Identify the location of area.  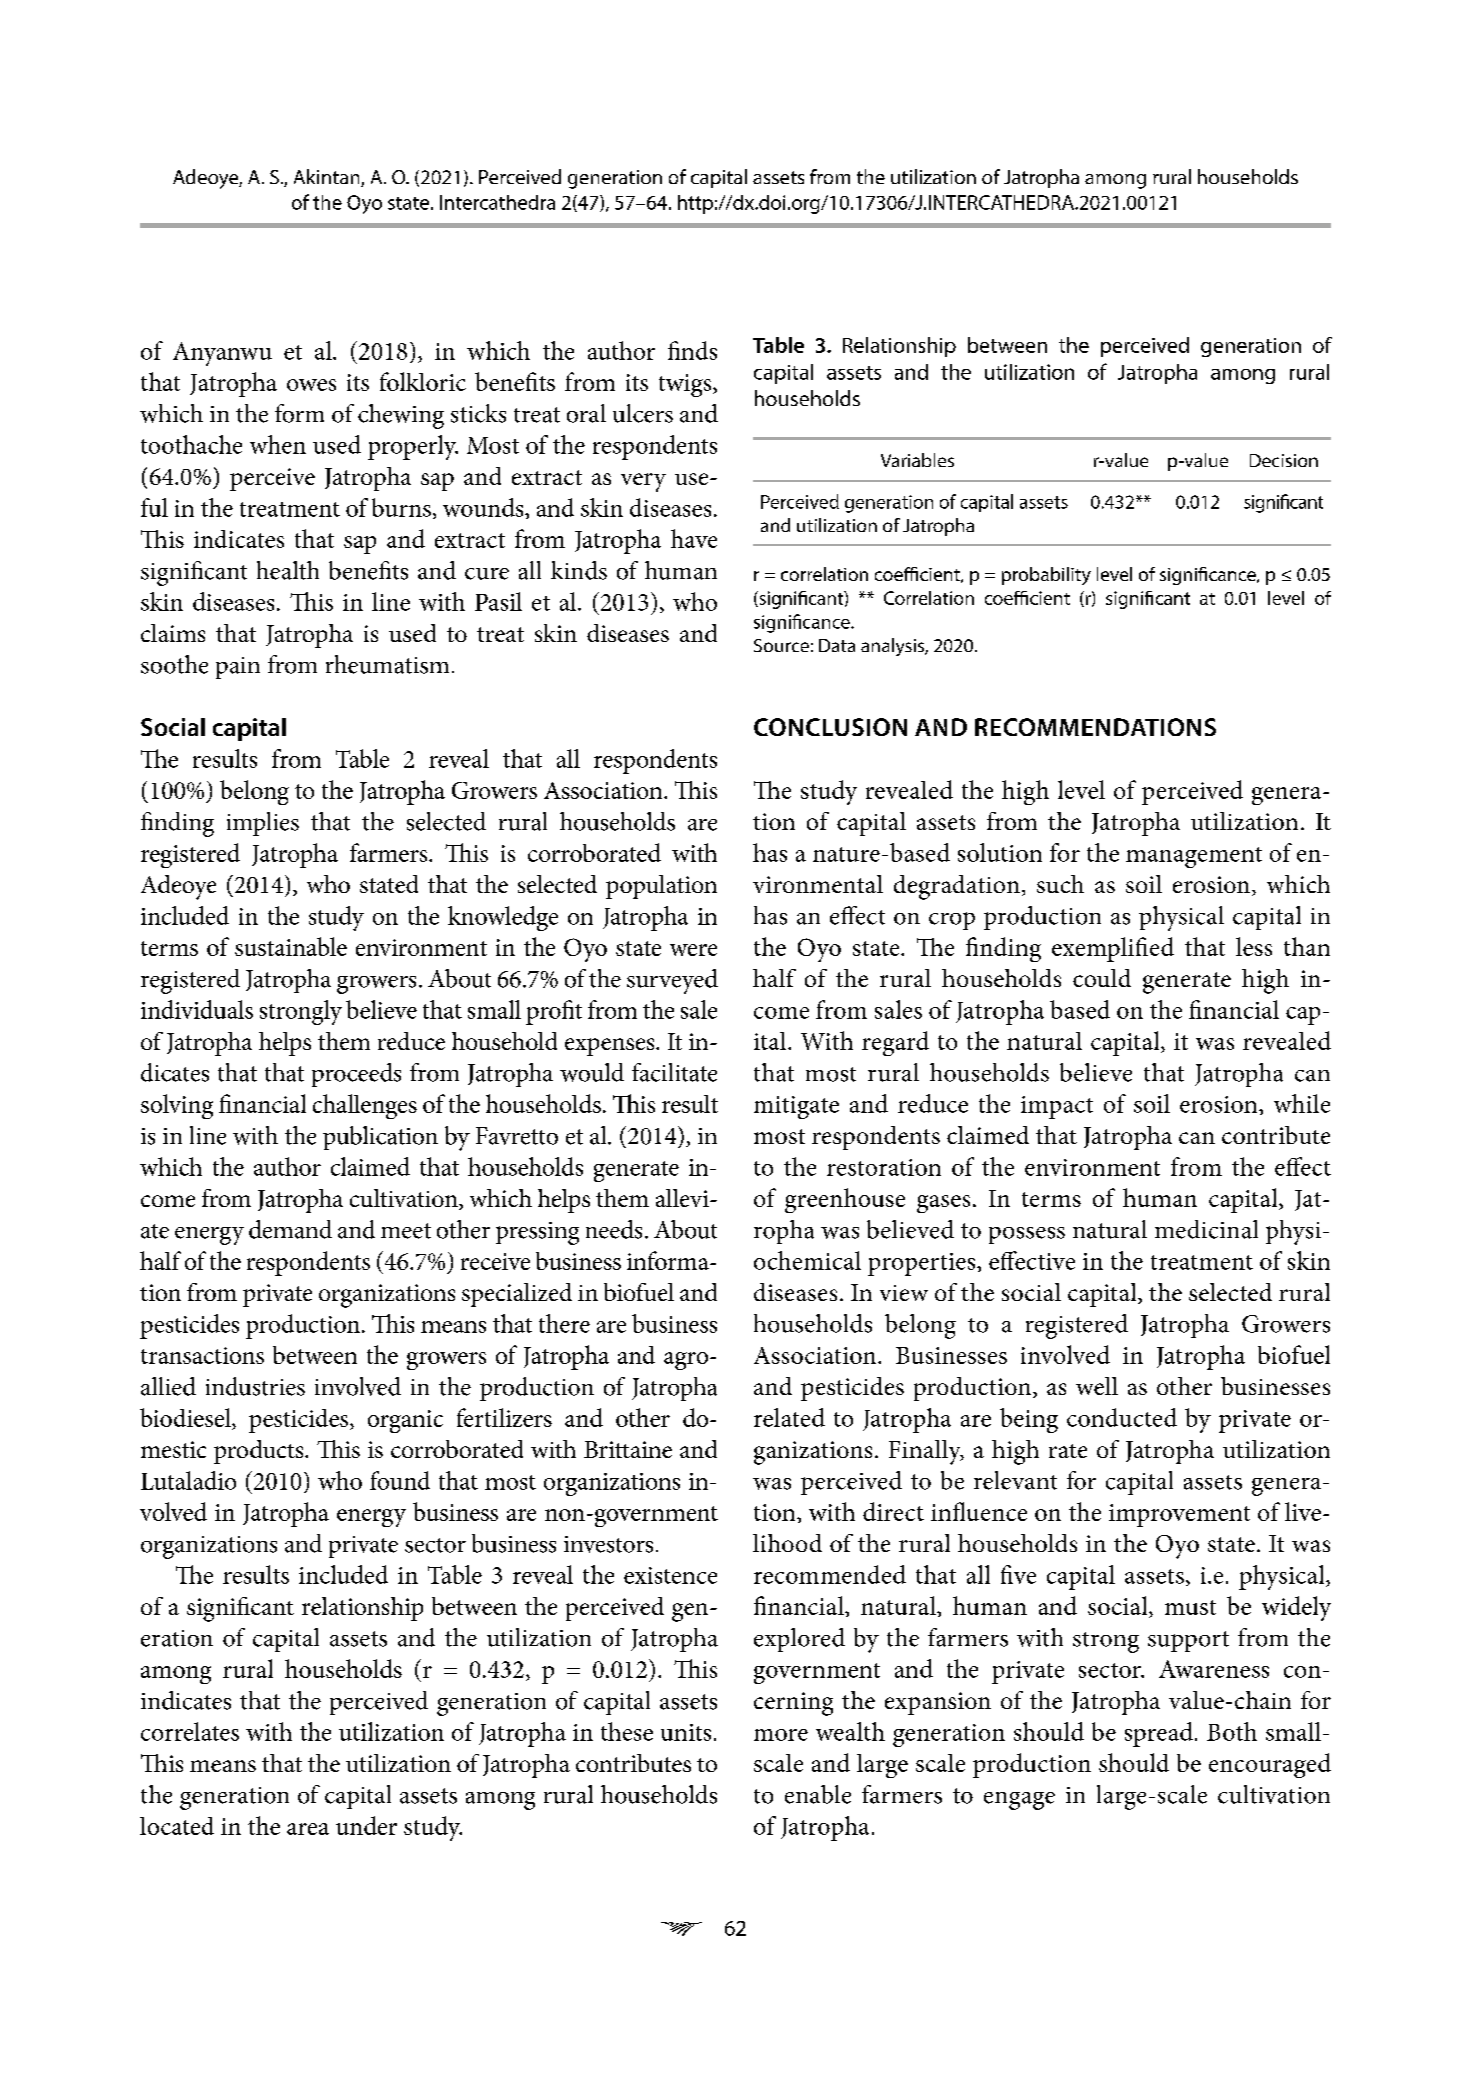
(308, 1829).
